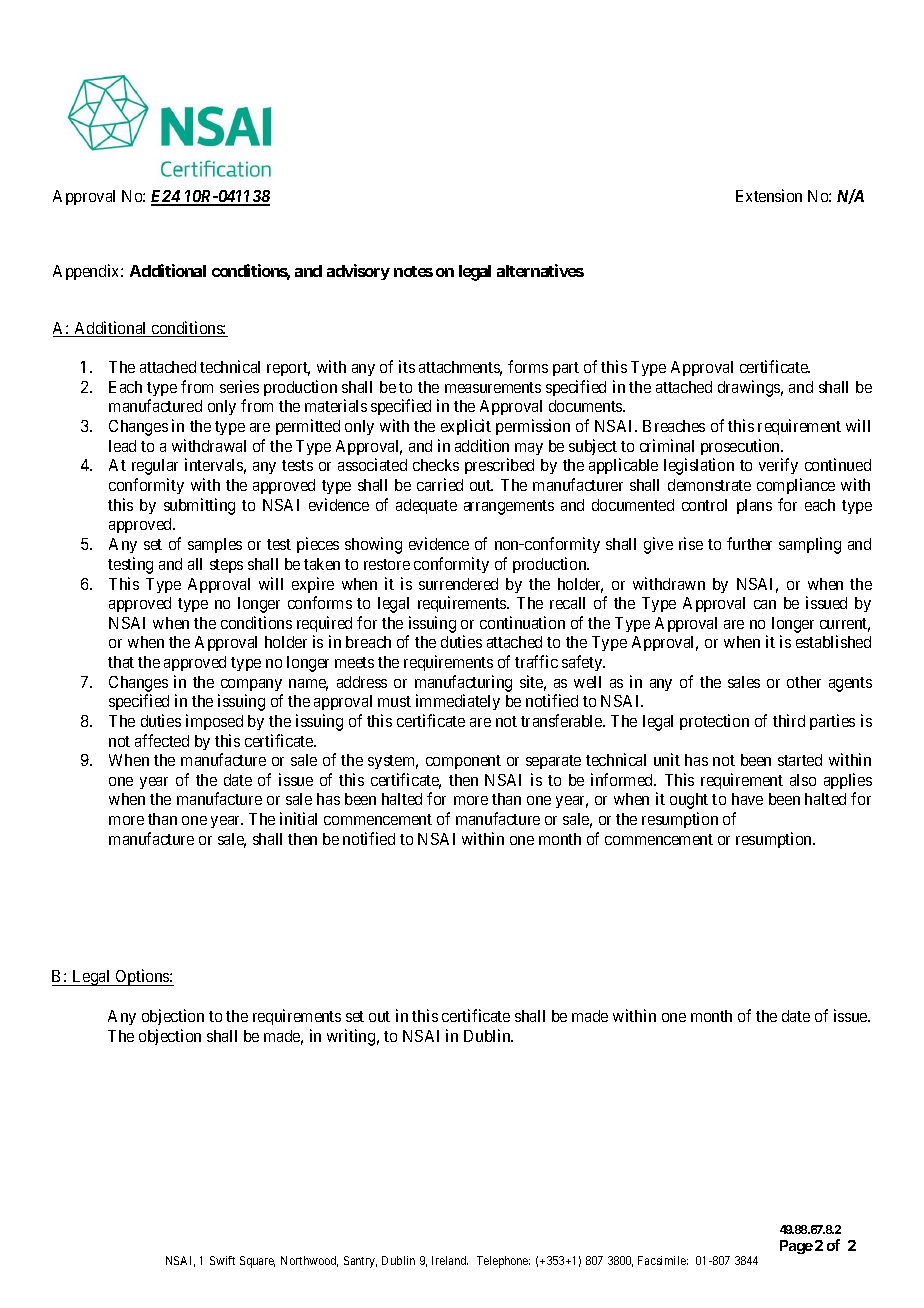  I want to click on have, so click(747, 799).
